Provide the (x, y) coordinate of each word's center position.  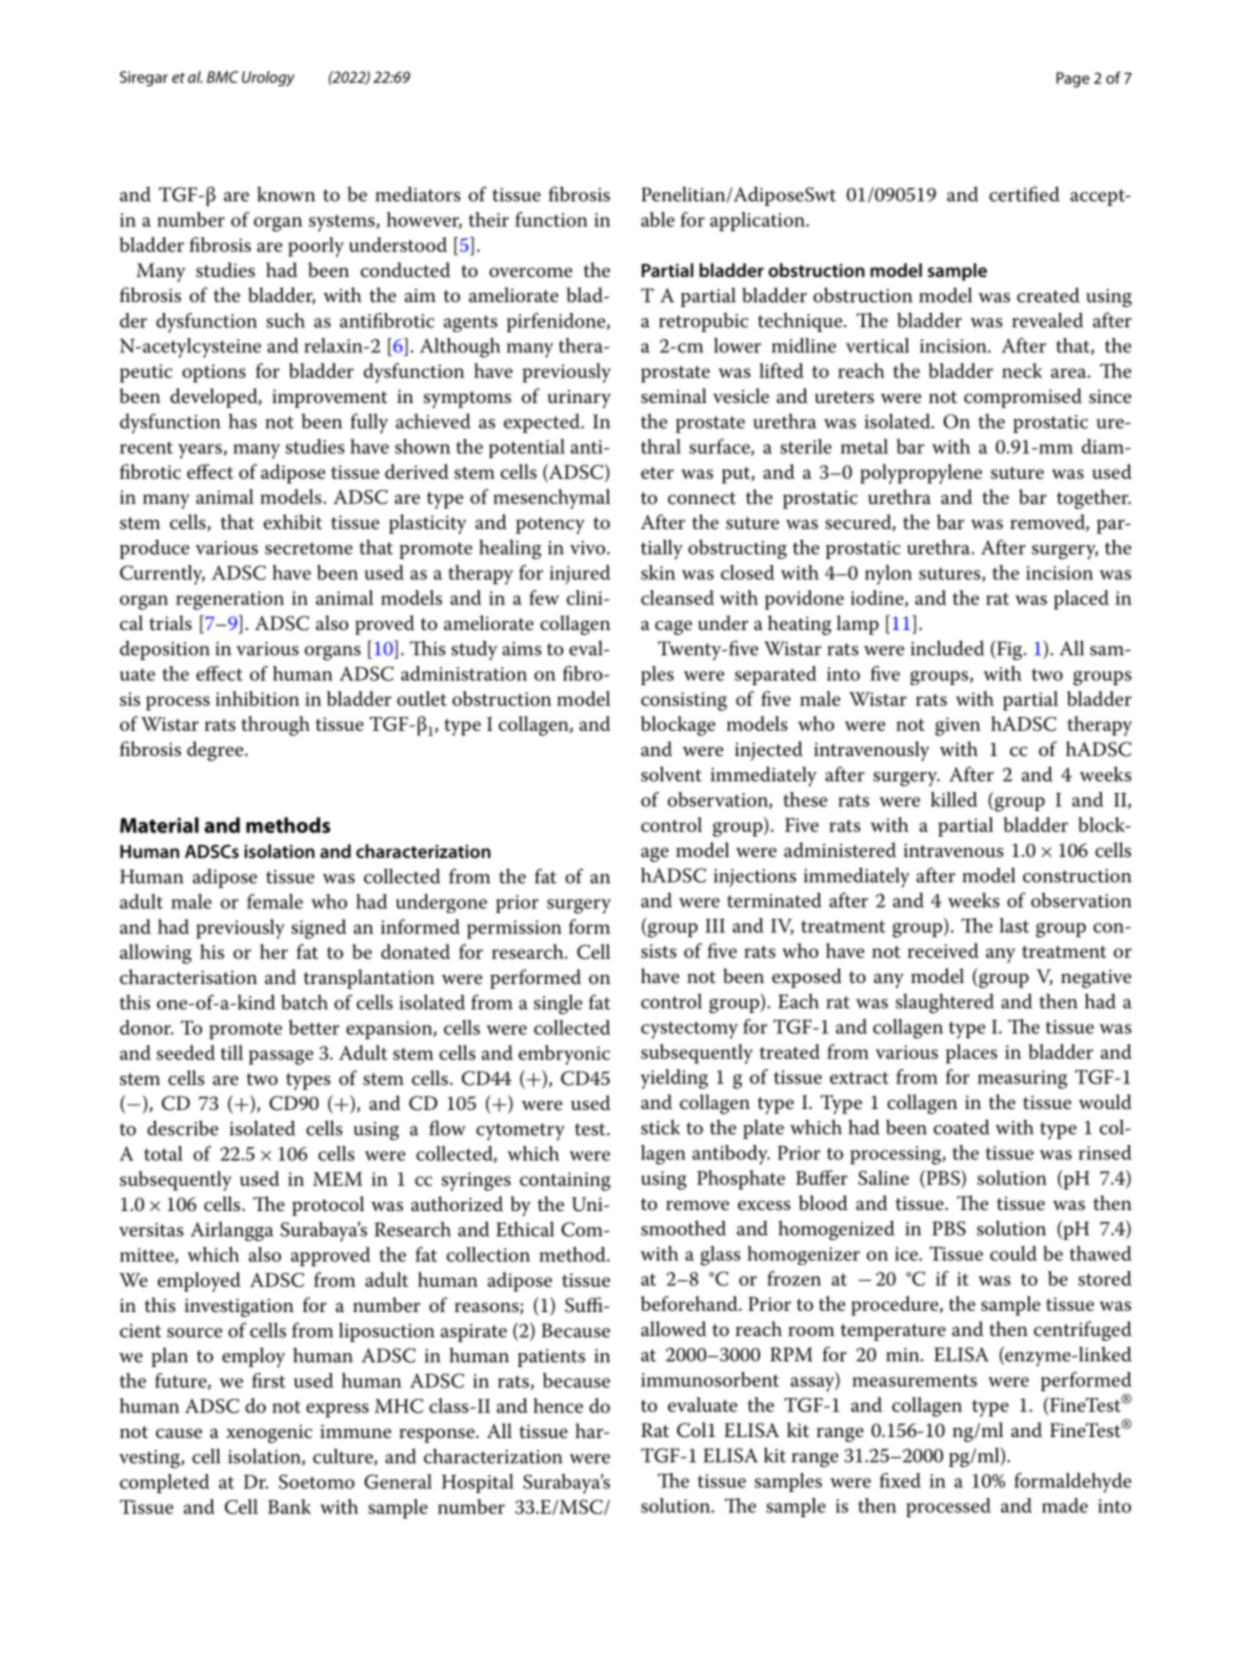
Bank (289, 1506)
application (758, 221)
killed (954, 799)
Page (1073, 80)
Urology (268, 79)
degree (216, 751)
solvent (671, 774)
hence (558, 1405)
